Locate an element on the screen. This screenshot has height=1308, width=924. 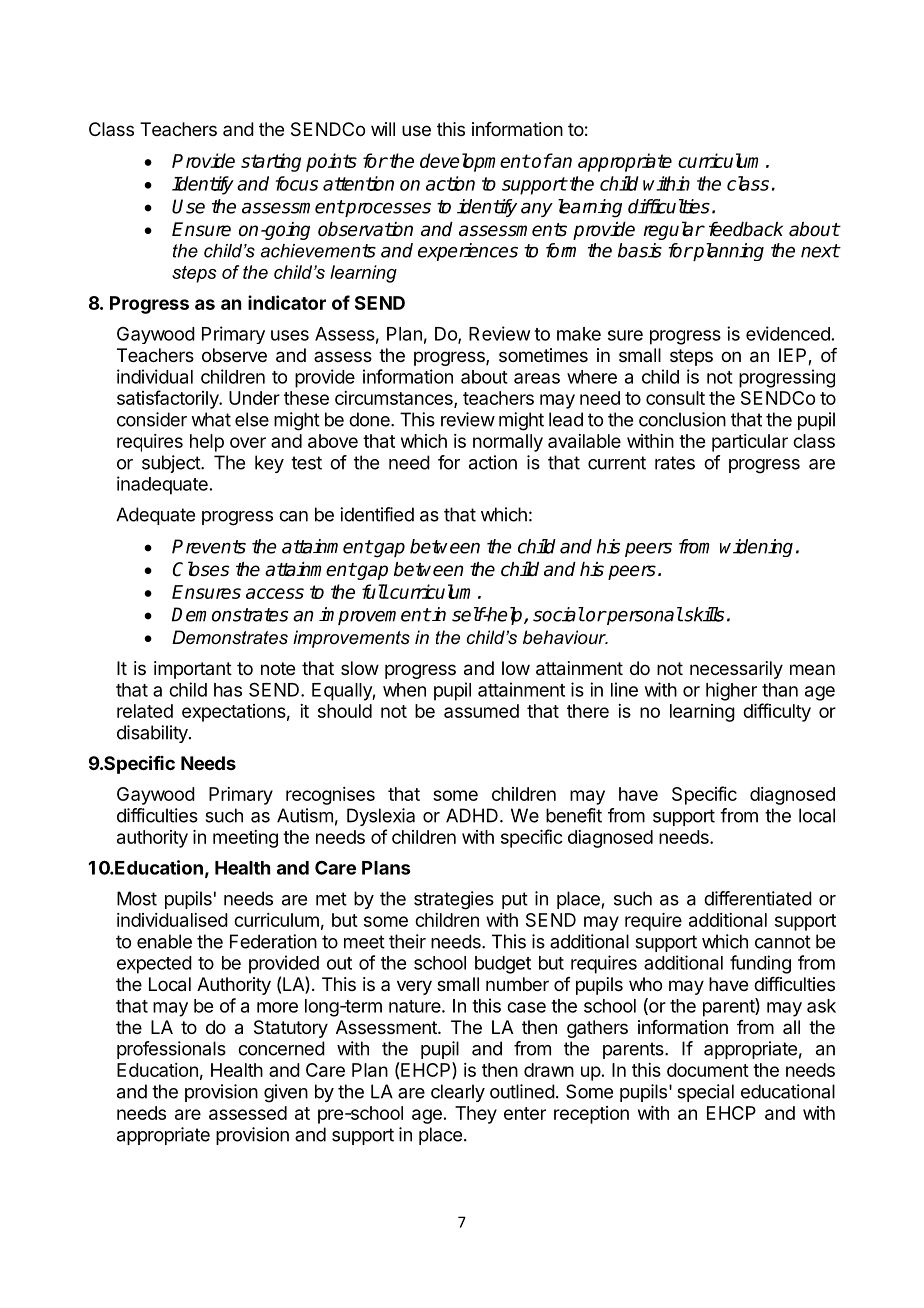
feedback is located at coordinates (746, 229).
